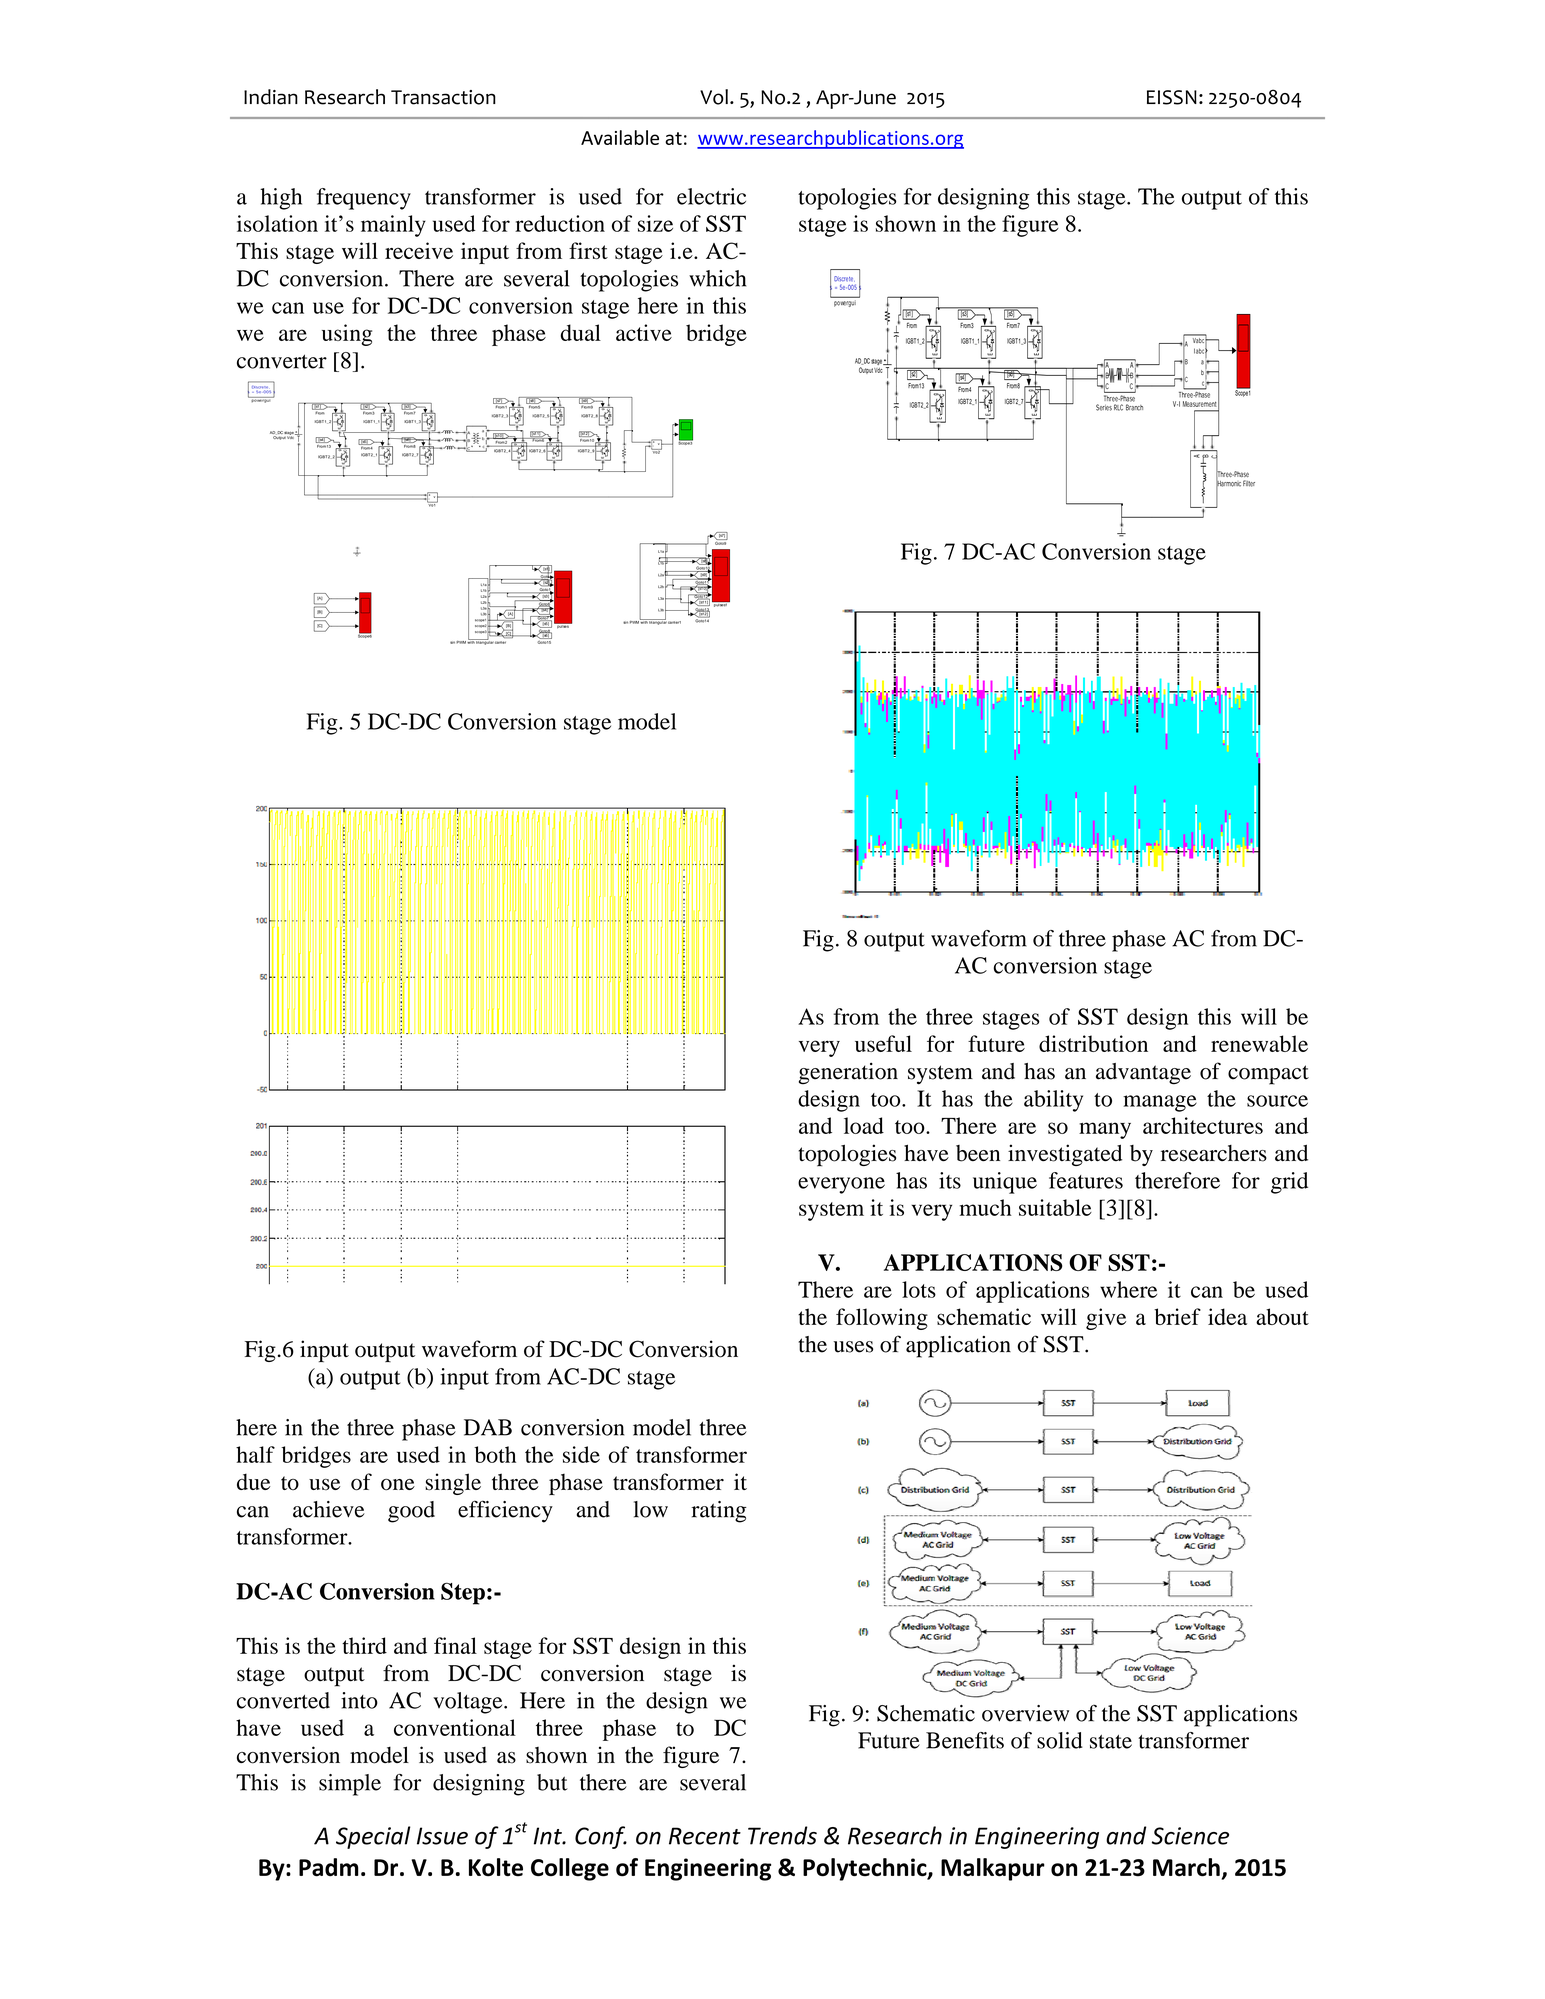  Describe the element at coordinates (711, 196) in the screenshot. I see `electric` at that location.
